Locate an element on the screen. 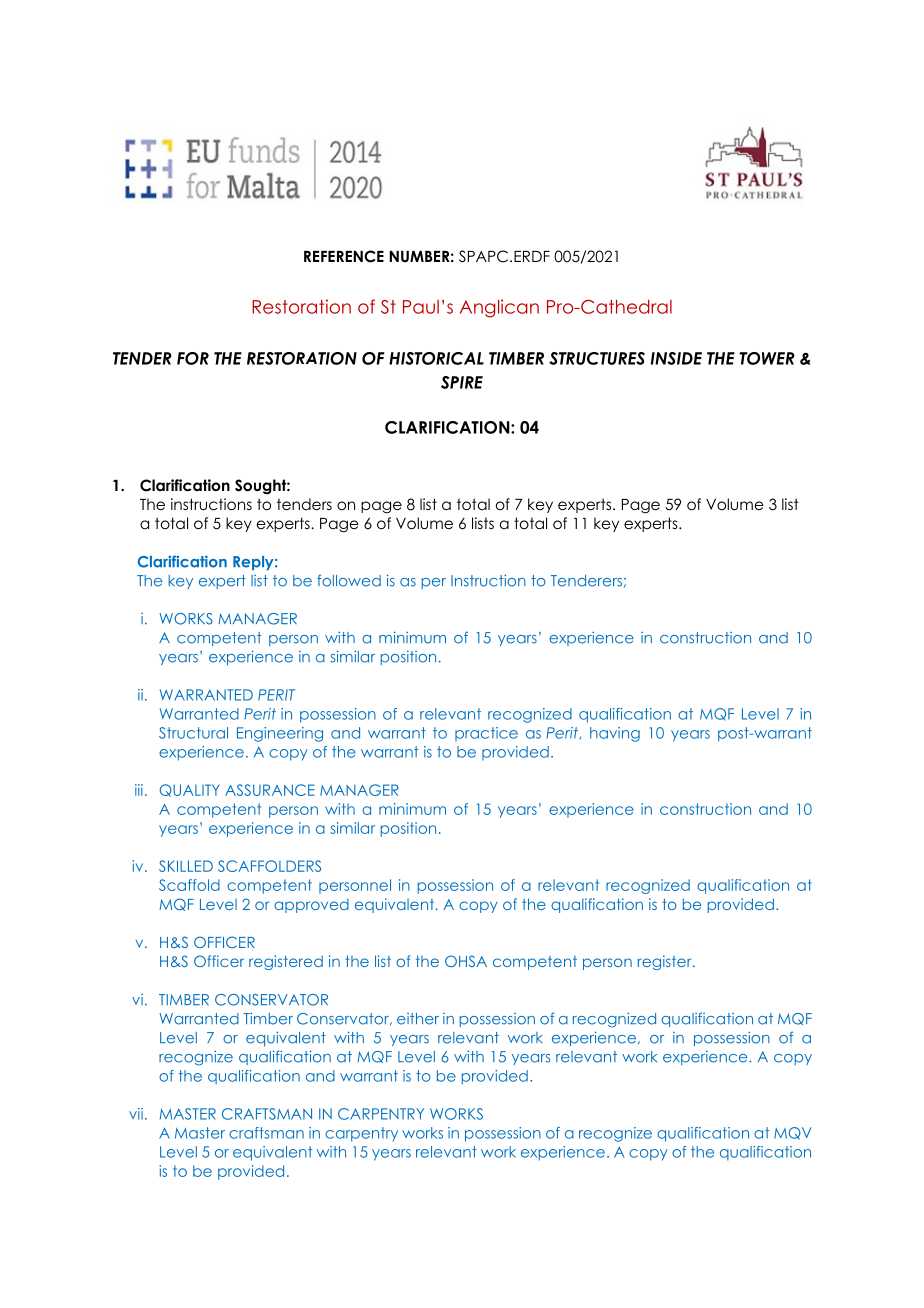 This screenshot has height=1308, width=924. FOR is located at coordinates (193, 358).
